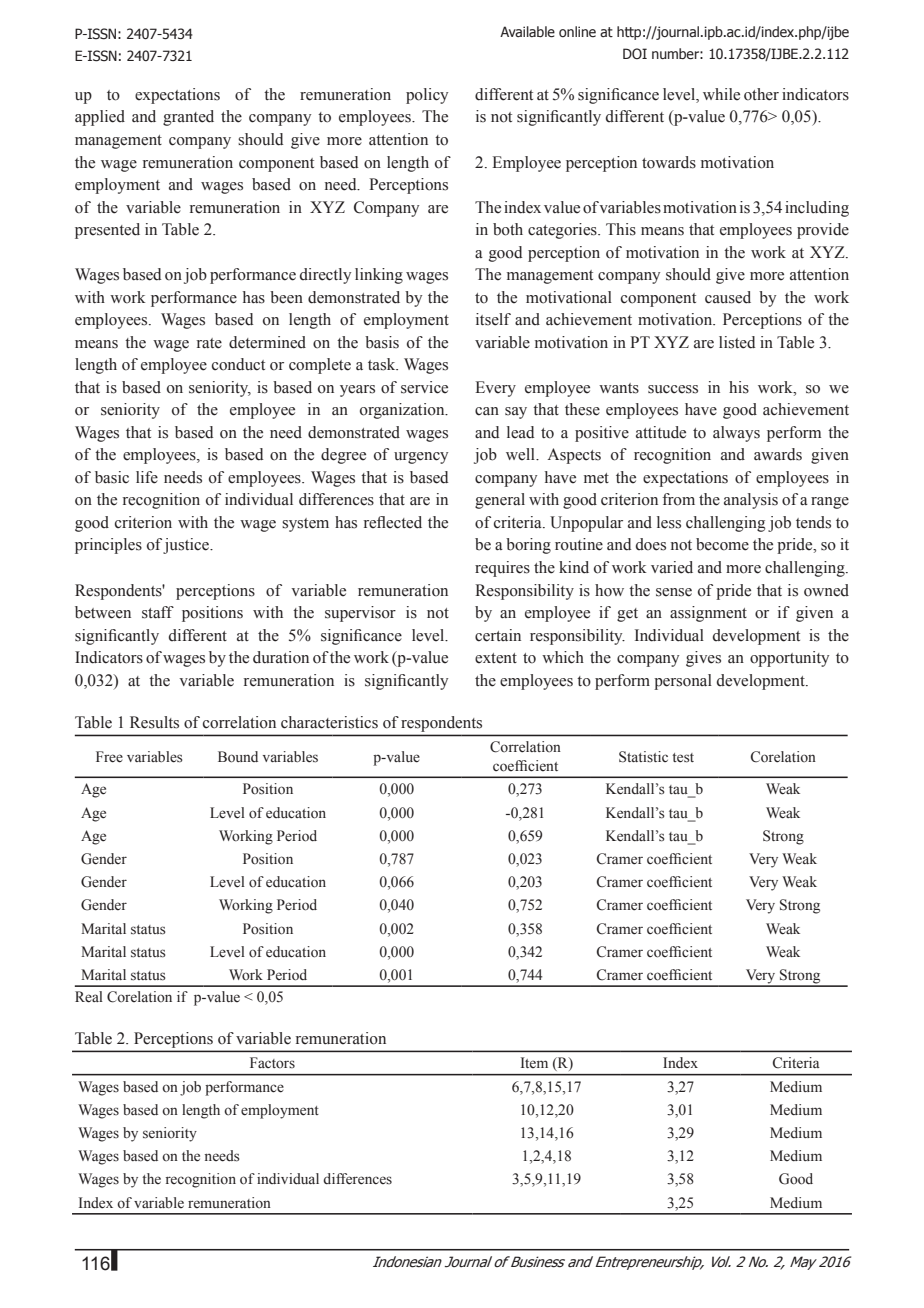 The height and width of the screenshot is (1308, 924). What do you see at coordinates (721, 94) in the screenshot?
I see `while` at bounding box center [721, 94].
